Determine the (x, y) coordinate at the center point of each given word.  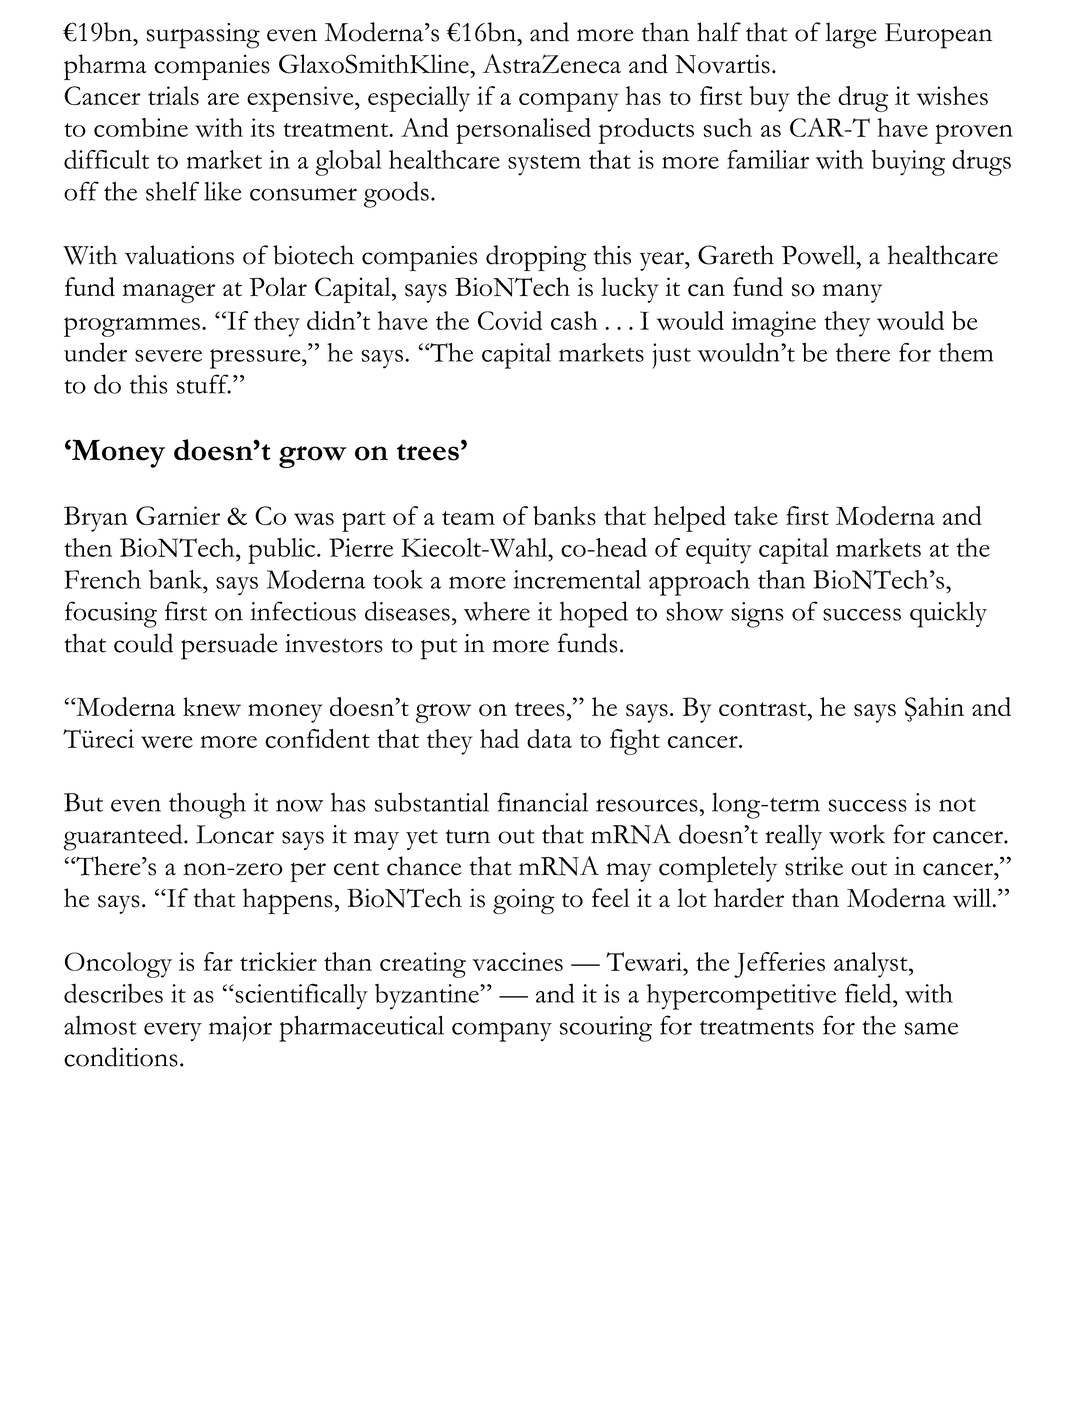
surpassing (203, 36)
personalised (523, 131)
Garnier (178, 515)
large (851, 35)
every (173, 1031)
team (468, 518)
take (756, 515)
